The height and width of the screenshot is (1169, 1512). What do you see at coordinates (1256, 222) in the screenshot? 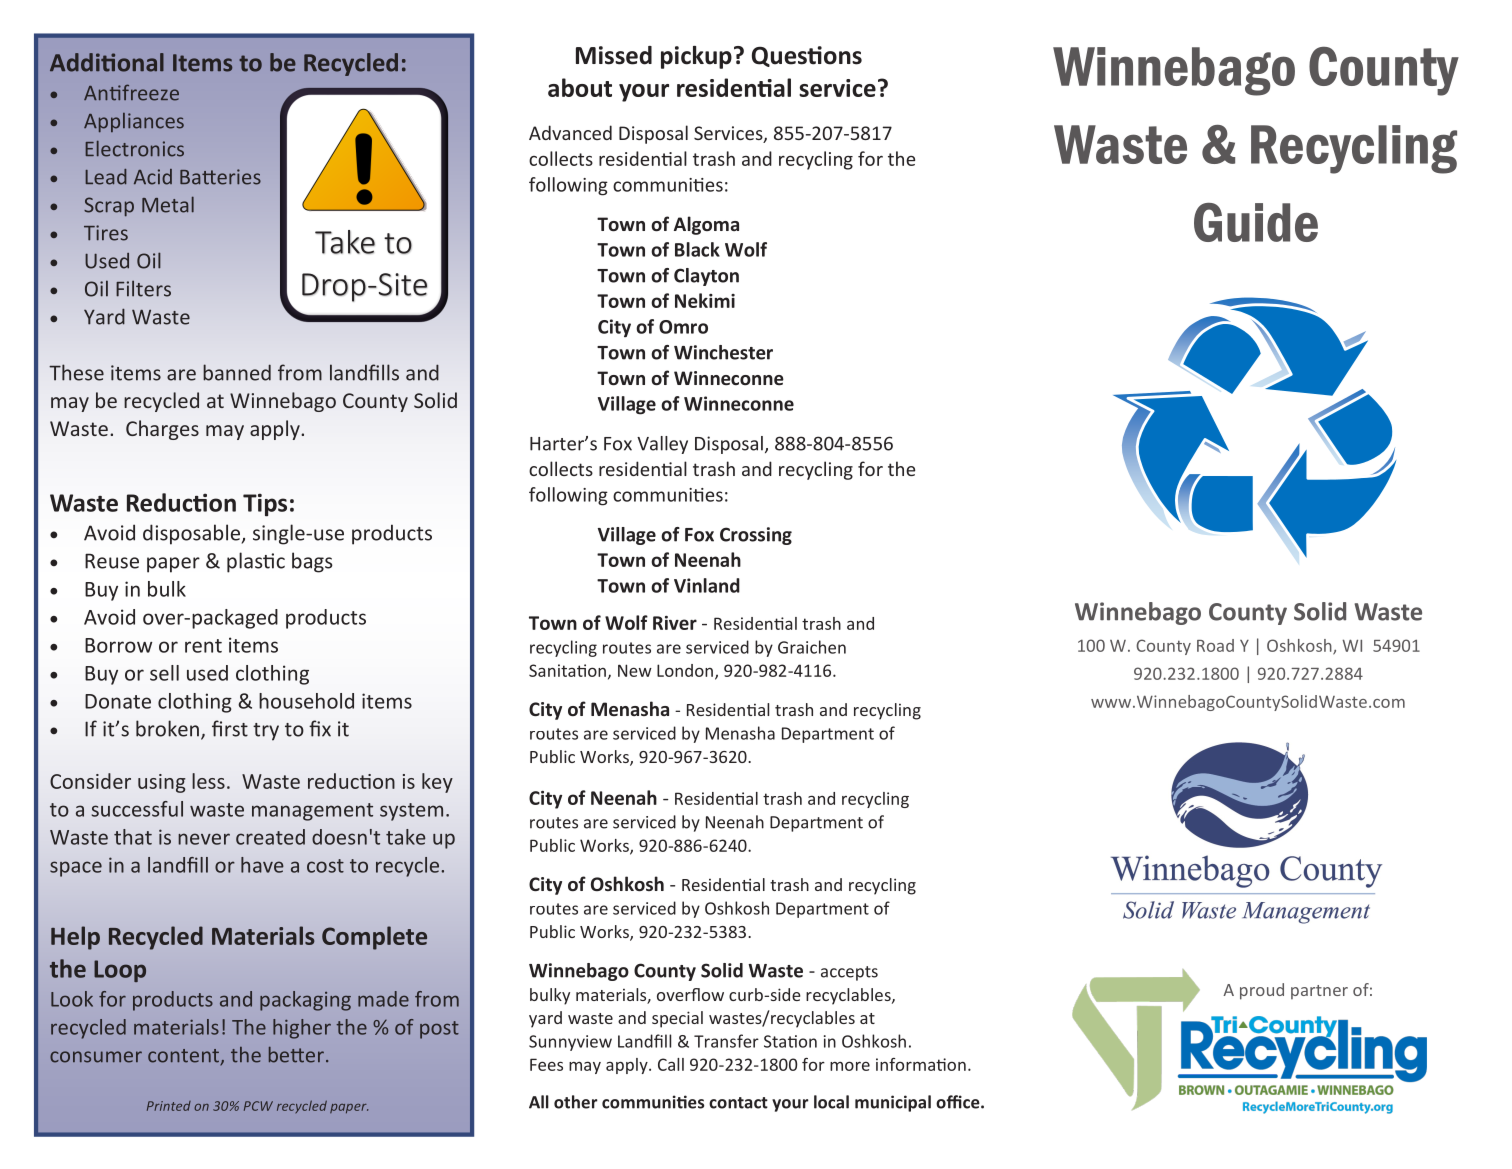
I see `Guide` at bounding box center [1256, 222].
